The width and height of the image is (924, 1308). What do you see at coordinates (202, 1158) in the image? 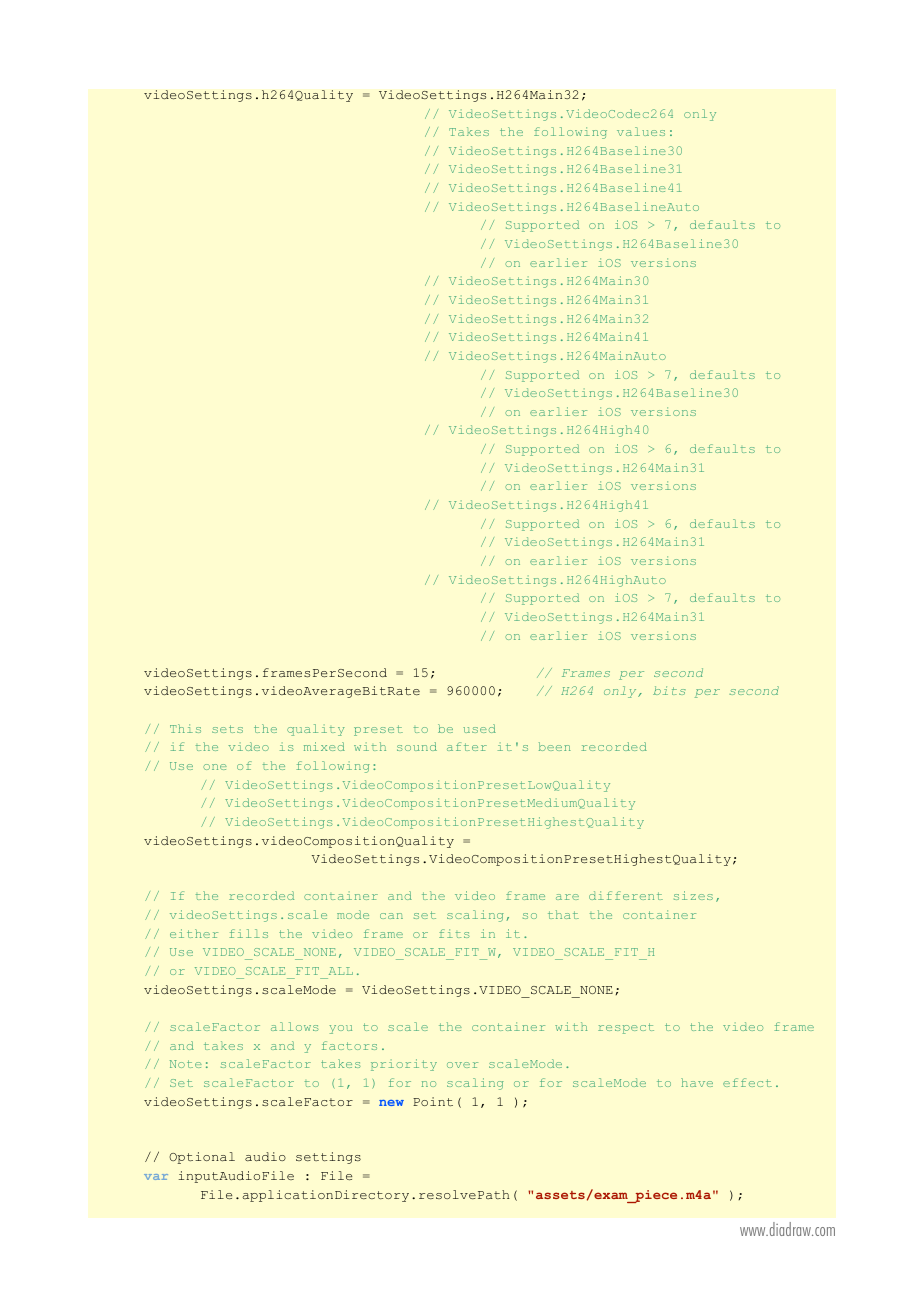
I see `Optional` at bounding box center [202, 1158].
